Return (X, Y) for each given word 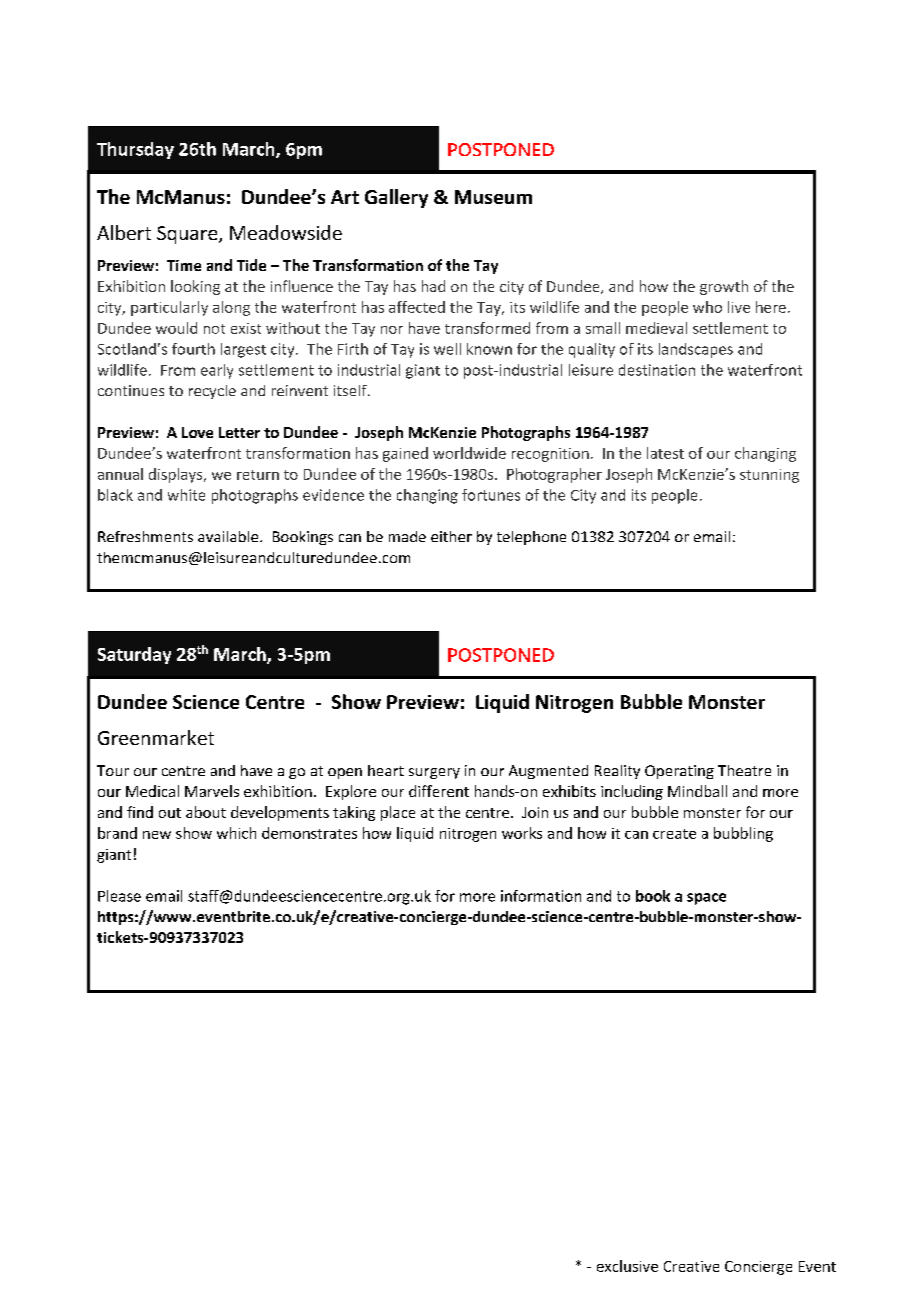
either (451, 536)
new (157, 835)
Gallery (396, 198)
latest (665, 453)
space (706, 899)
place (398, 813)
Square (188, 235)
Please (119, 896)
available (229, 536)
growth (724, 287)
